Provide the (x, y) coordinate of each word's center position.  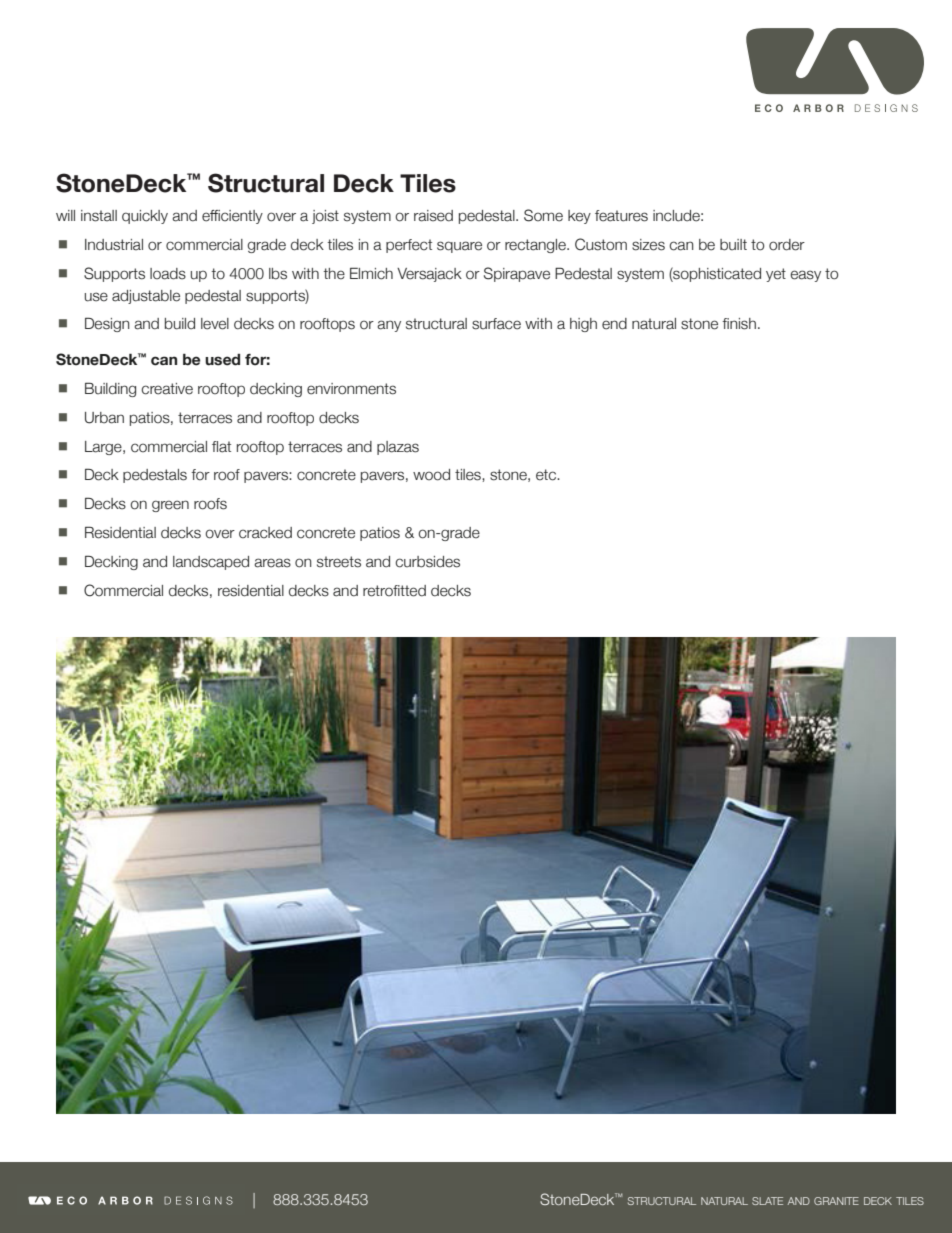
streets (339, 562)
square (459, 247)
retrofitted (394, 591)
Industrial (114, 245)
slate (767, 1201)
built (733, 245)
